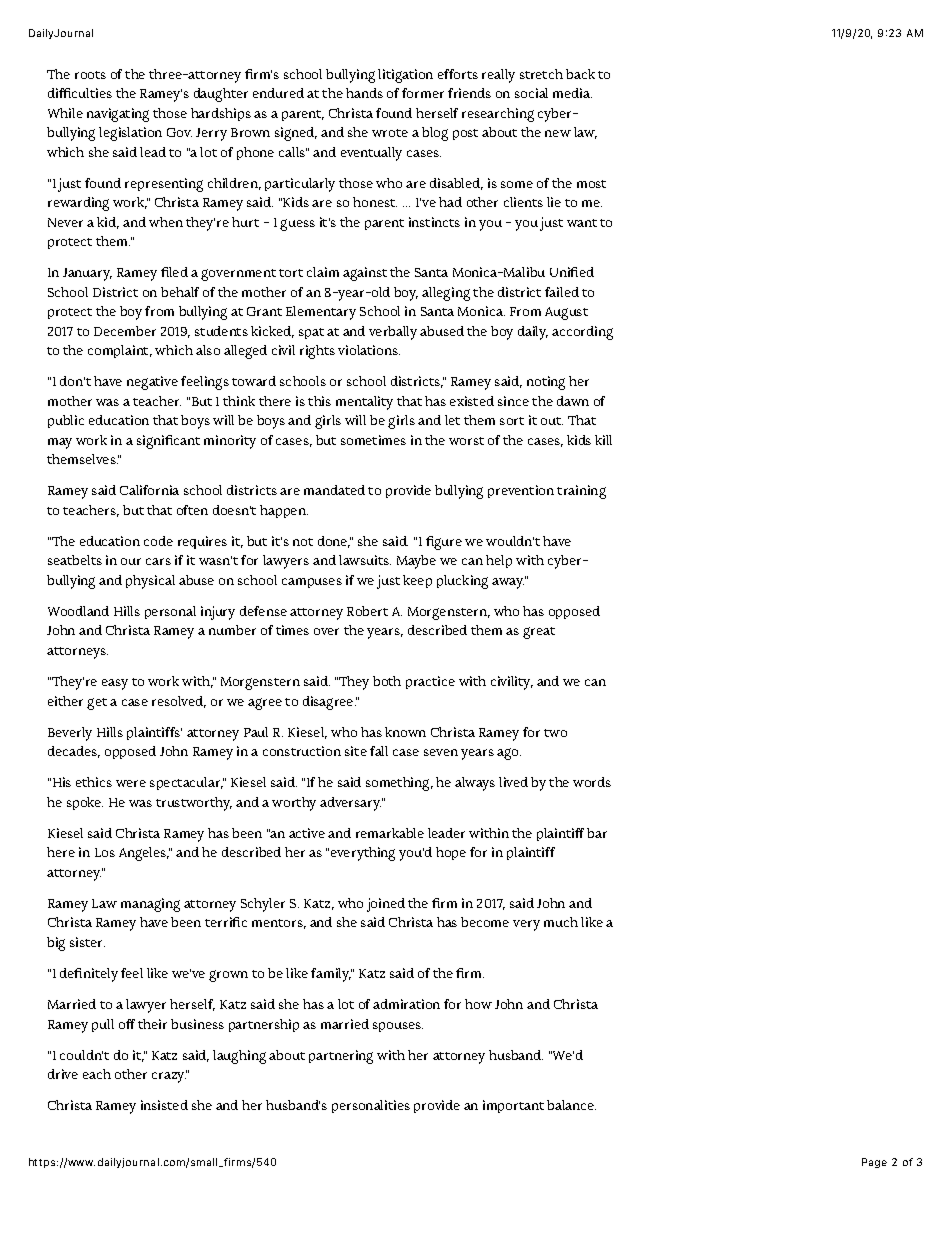 The width and height of the image is (952, 1233). I want to click on according, so click(582, 333).
